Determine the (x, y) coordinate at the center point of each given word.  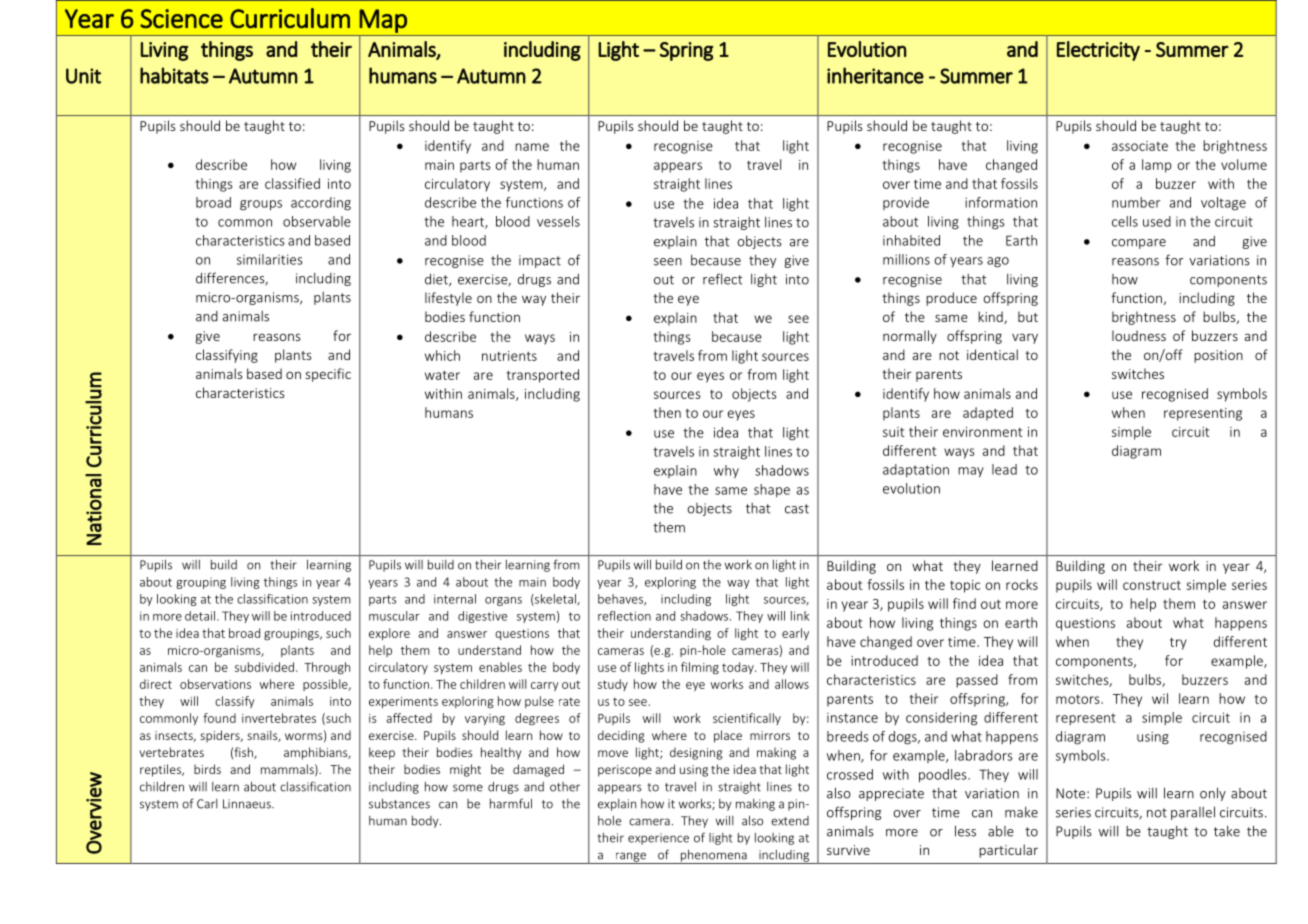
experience (658, 839)
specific (328, 375)
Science (181, 18)
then (667, 412)
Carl (207, 804)
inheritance (875, 75)
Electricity (1098, 51)
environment (982, 432)
